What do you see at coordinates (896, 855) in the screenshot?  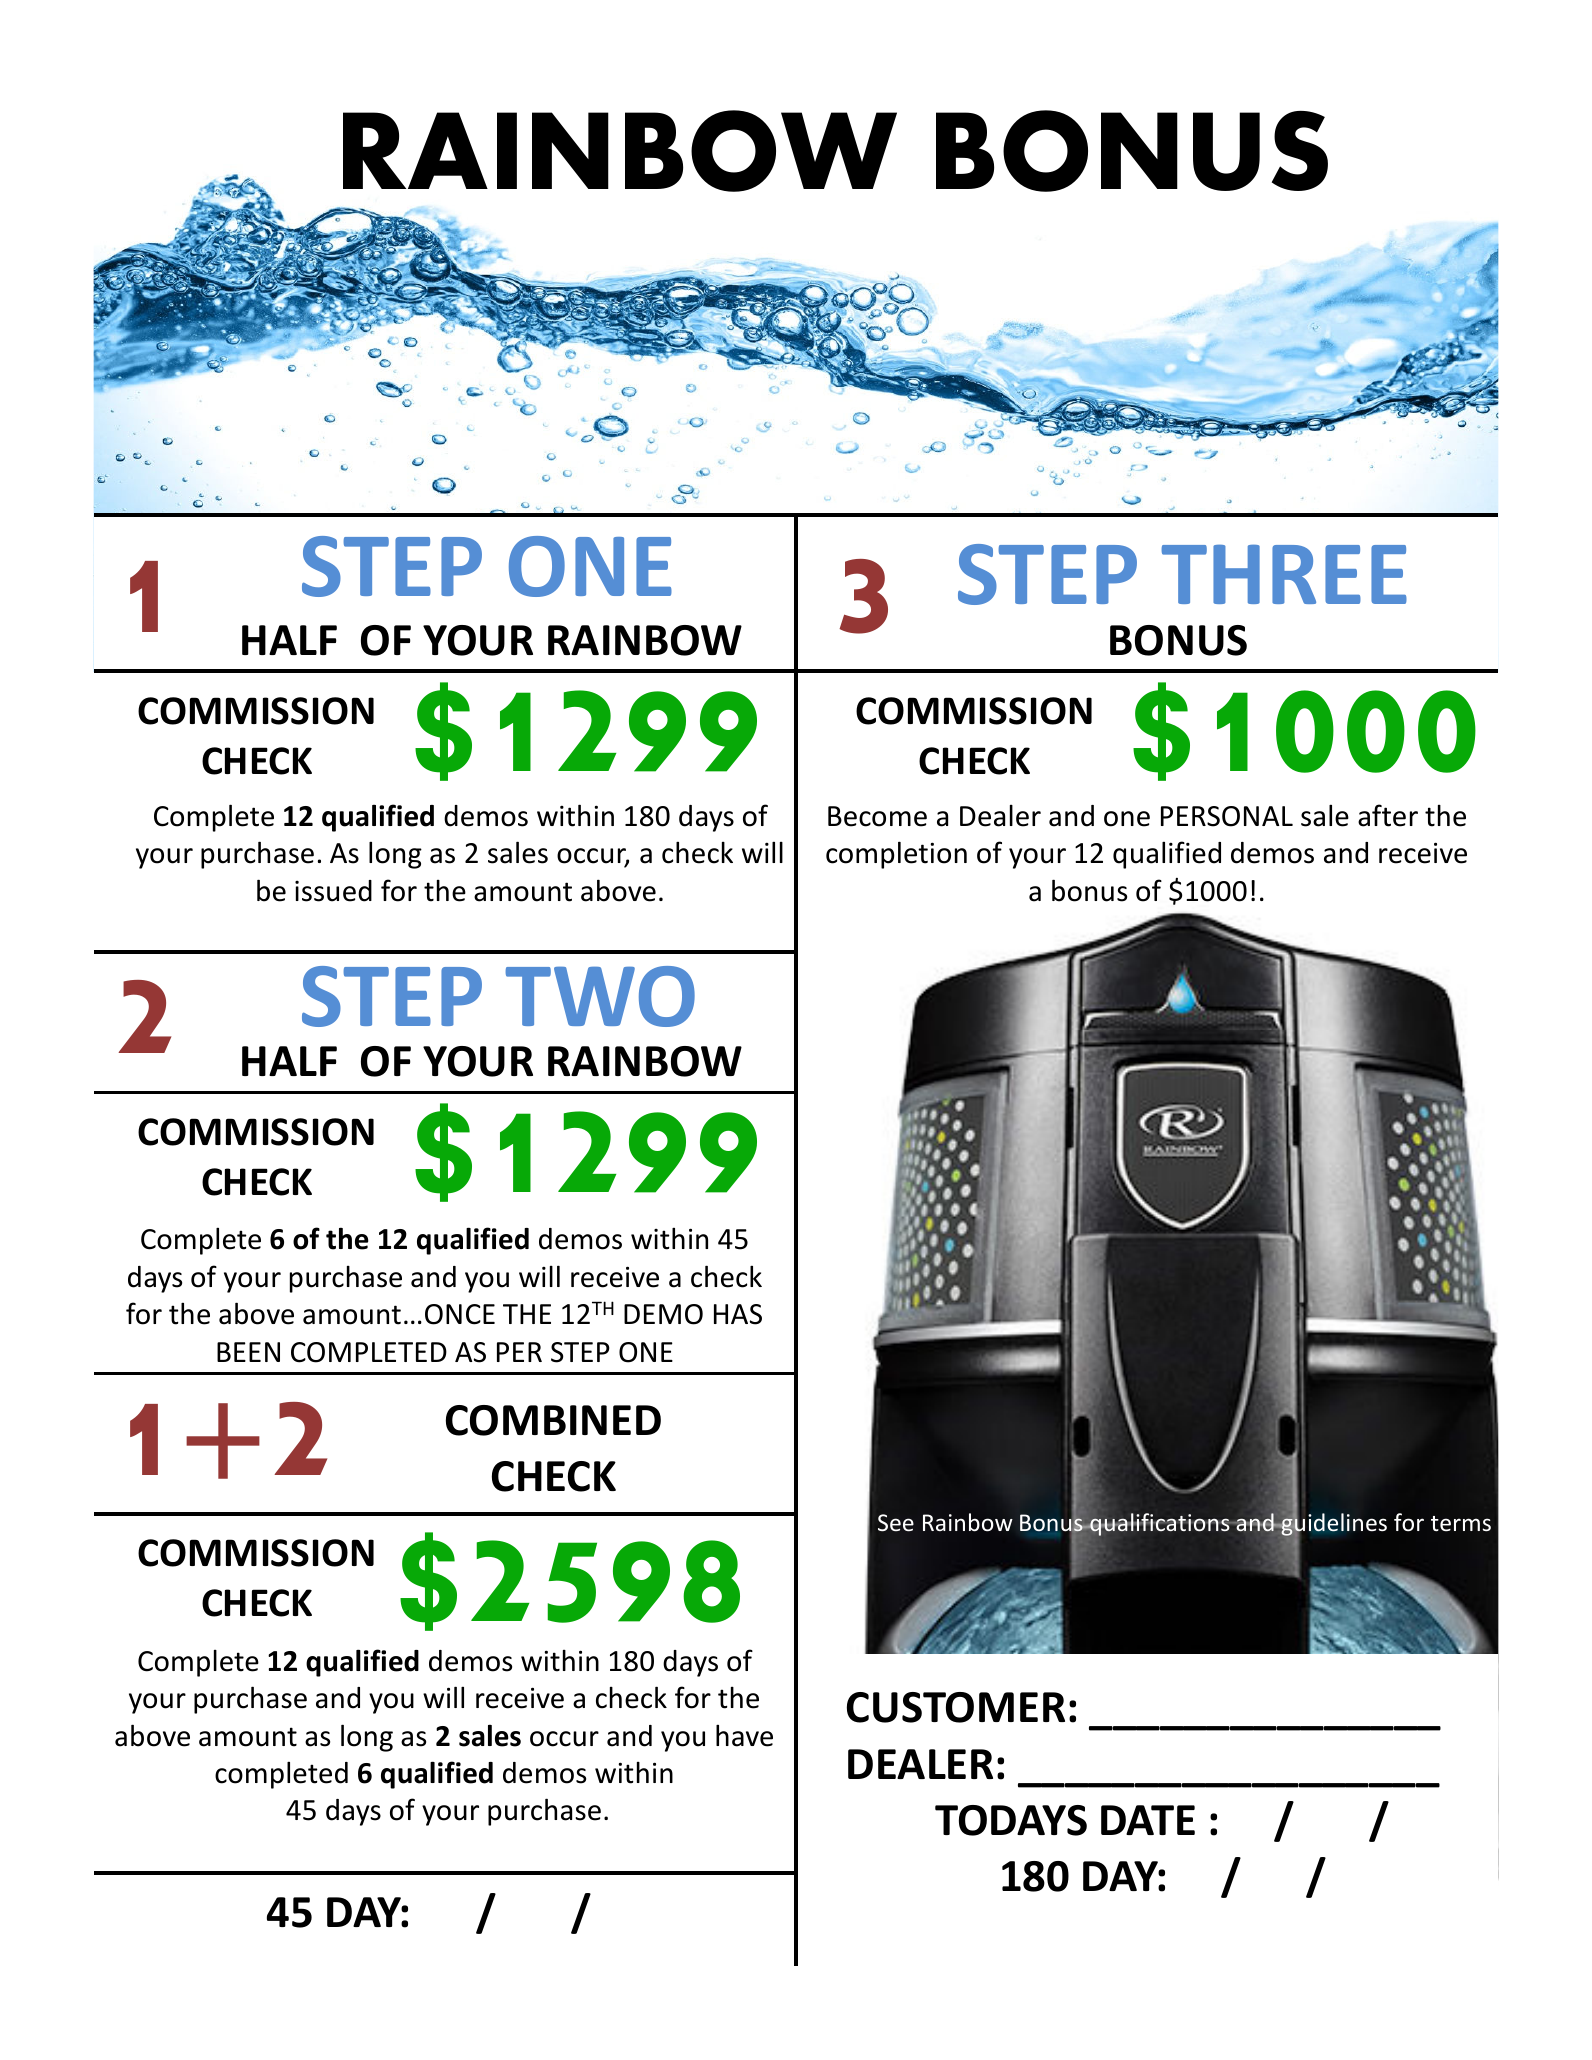 I see `completion` at bounding box center [896, 855].
